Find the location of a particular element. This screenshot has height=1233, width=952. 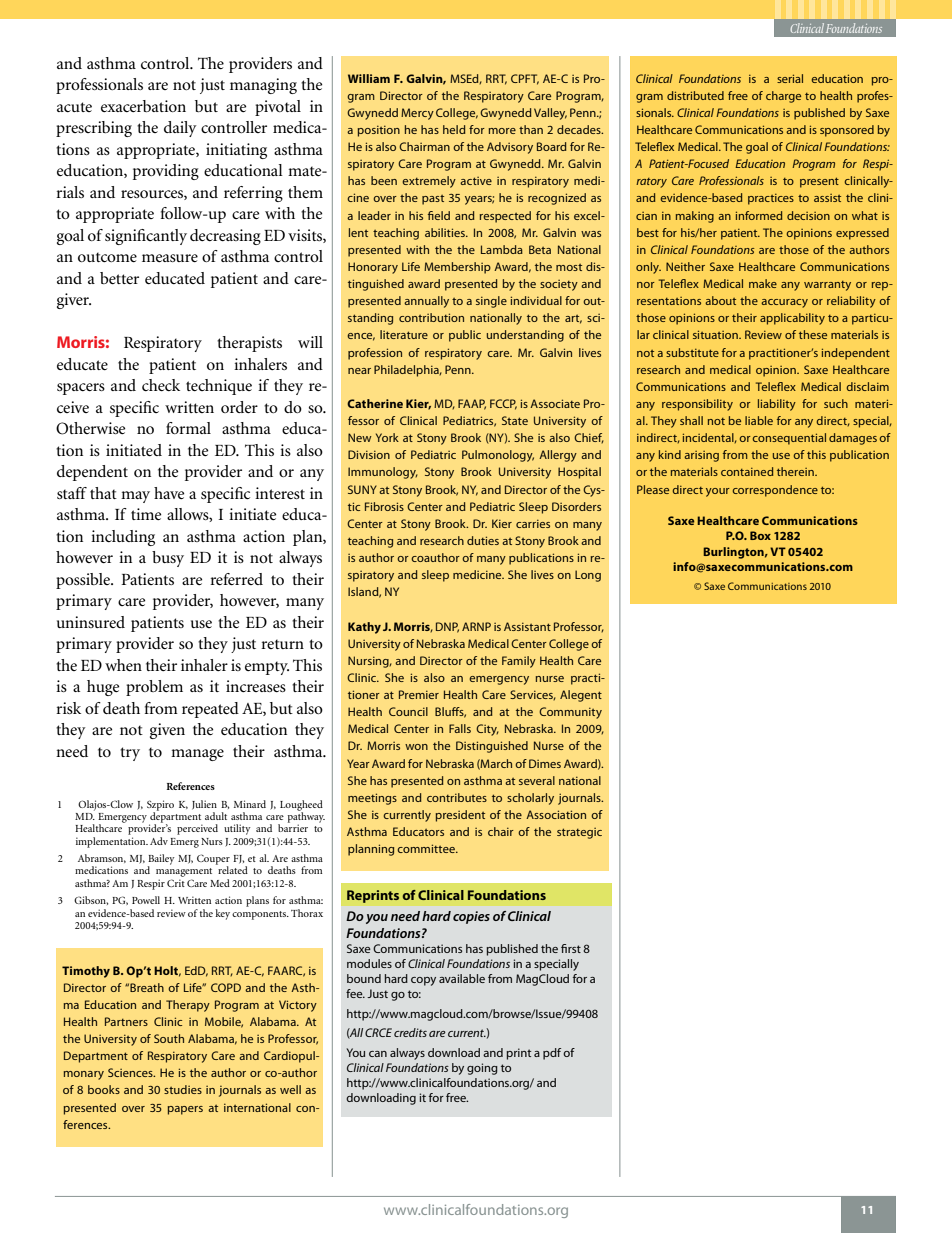

held is located at coordinates (454, 129).
